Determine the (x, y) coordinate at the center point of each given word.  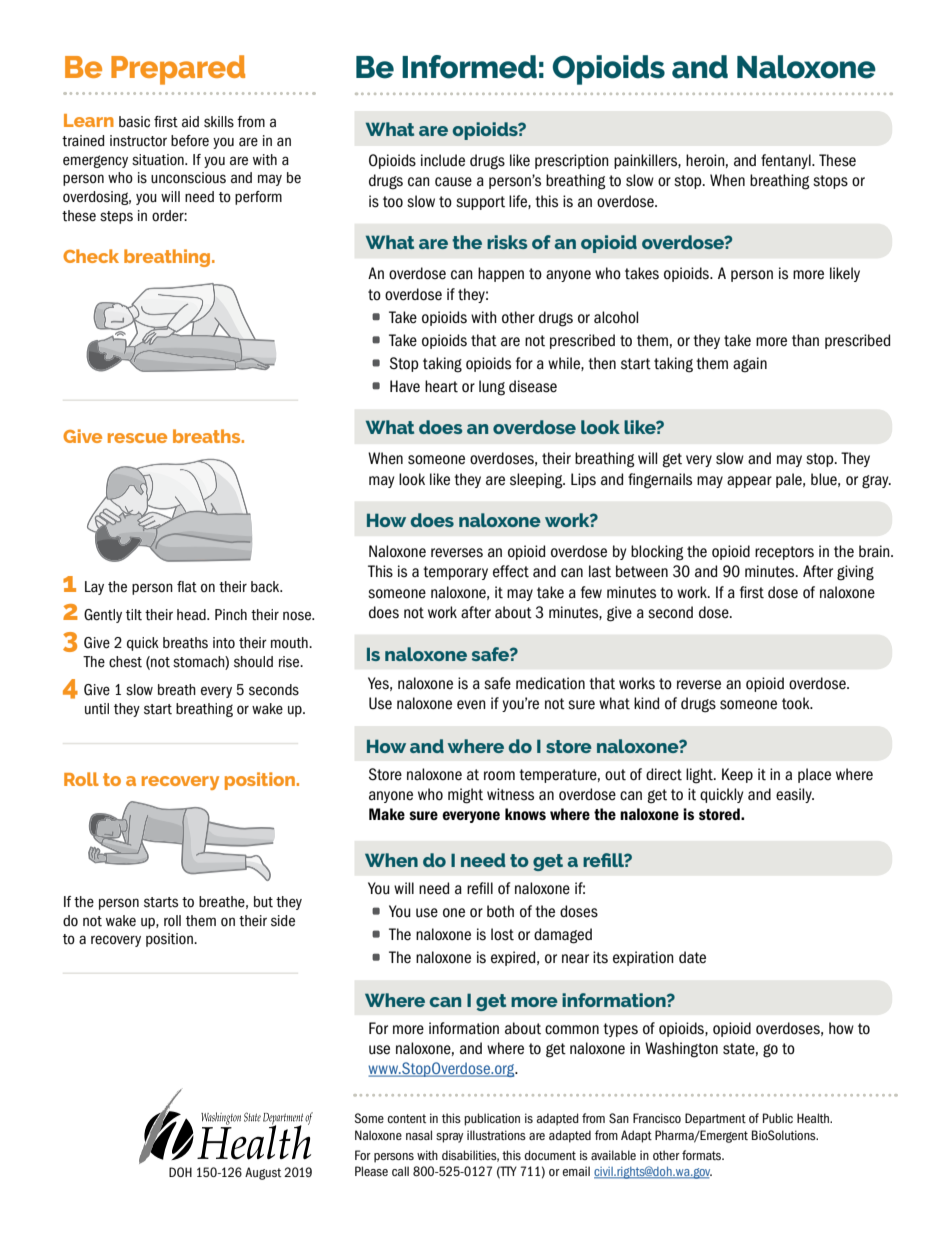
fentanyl (787, 161)
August (263, 1173)
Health (814, 1118)
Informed (469, 67)
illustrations (496, 1135)
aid (190, 122)
